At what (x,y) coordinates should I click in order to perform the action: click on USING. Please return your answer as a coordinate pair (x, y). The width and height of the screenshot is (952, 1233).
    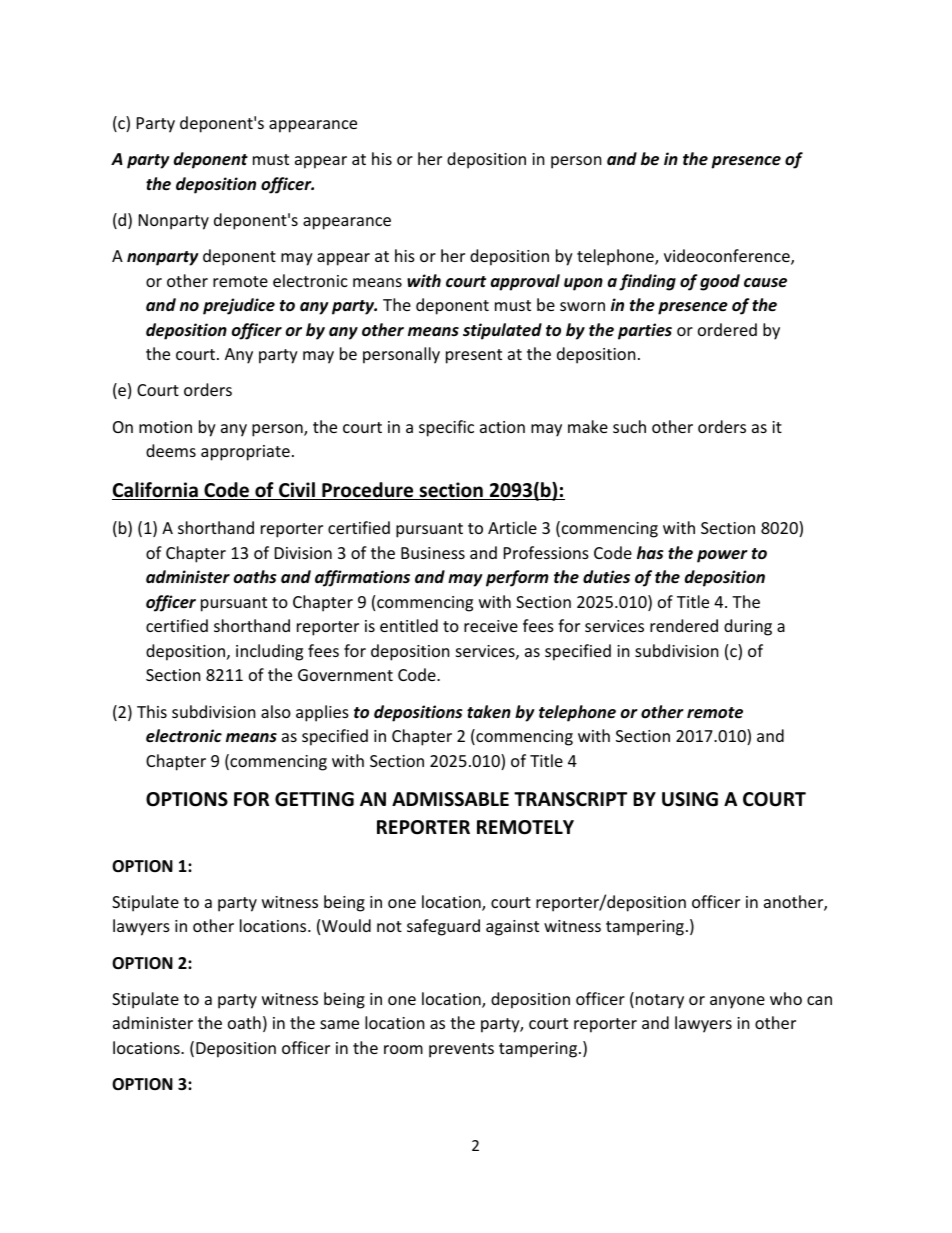
    Looking at the image, I should click on (690, 799).
